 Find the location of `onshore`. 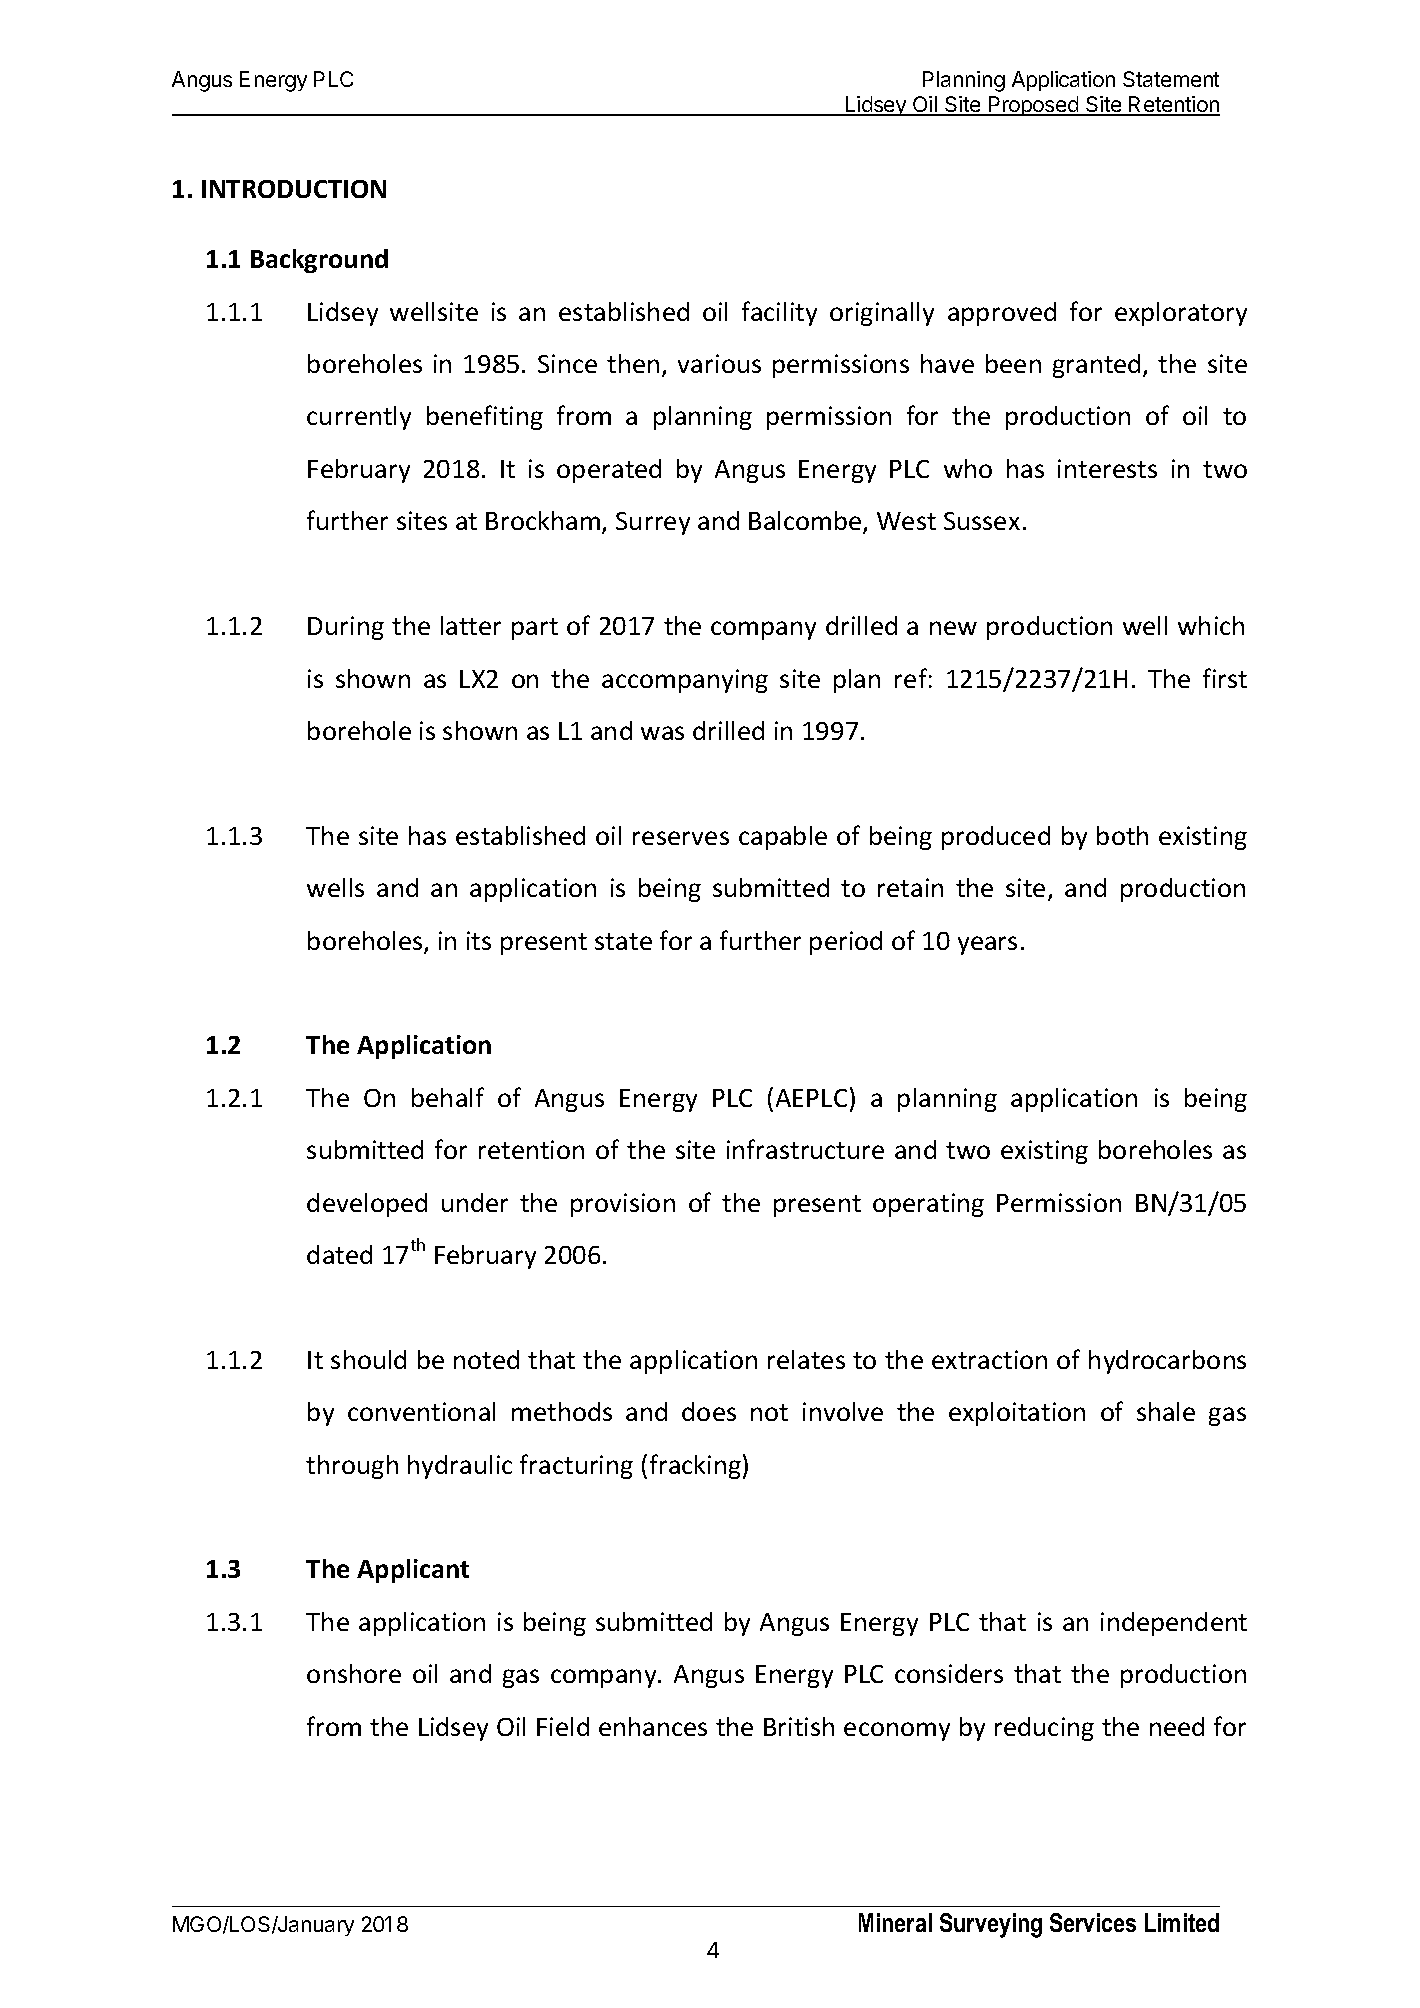

onshore is located at coordinates (354, 1673).
